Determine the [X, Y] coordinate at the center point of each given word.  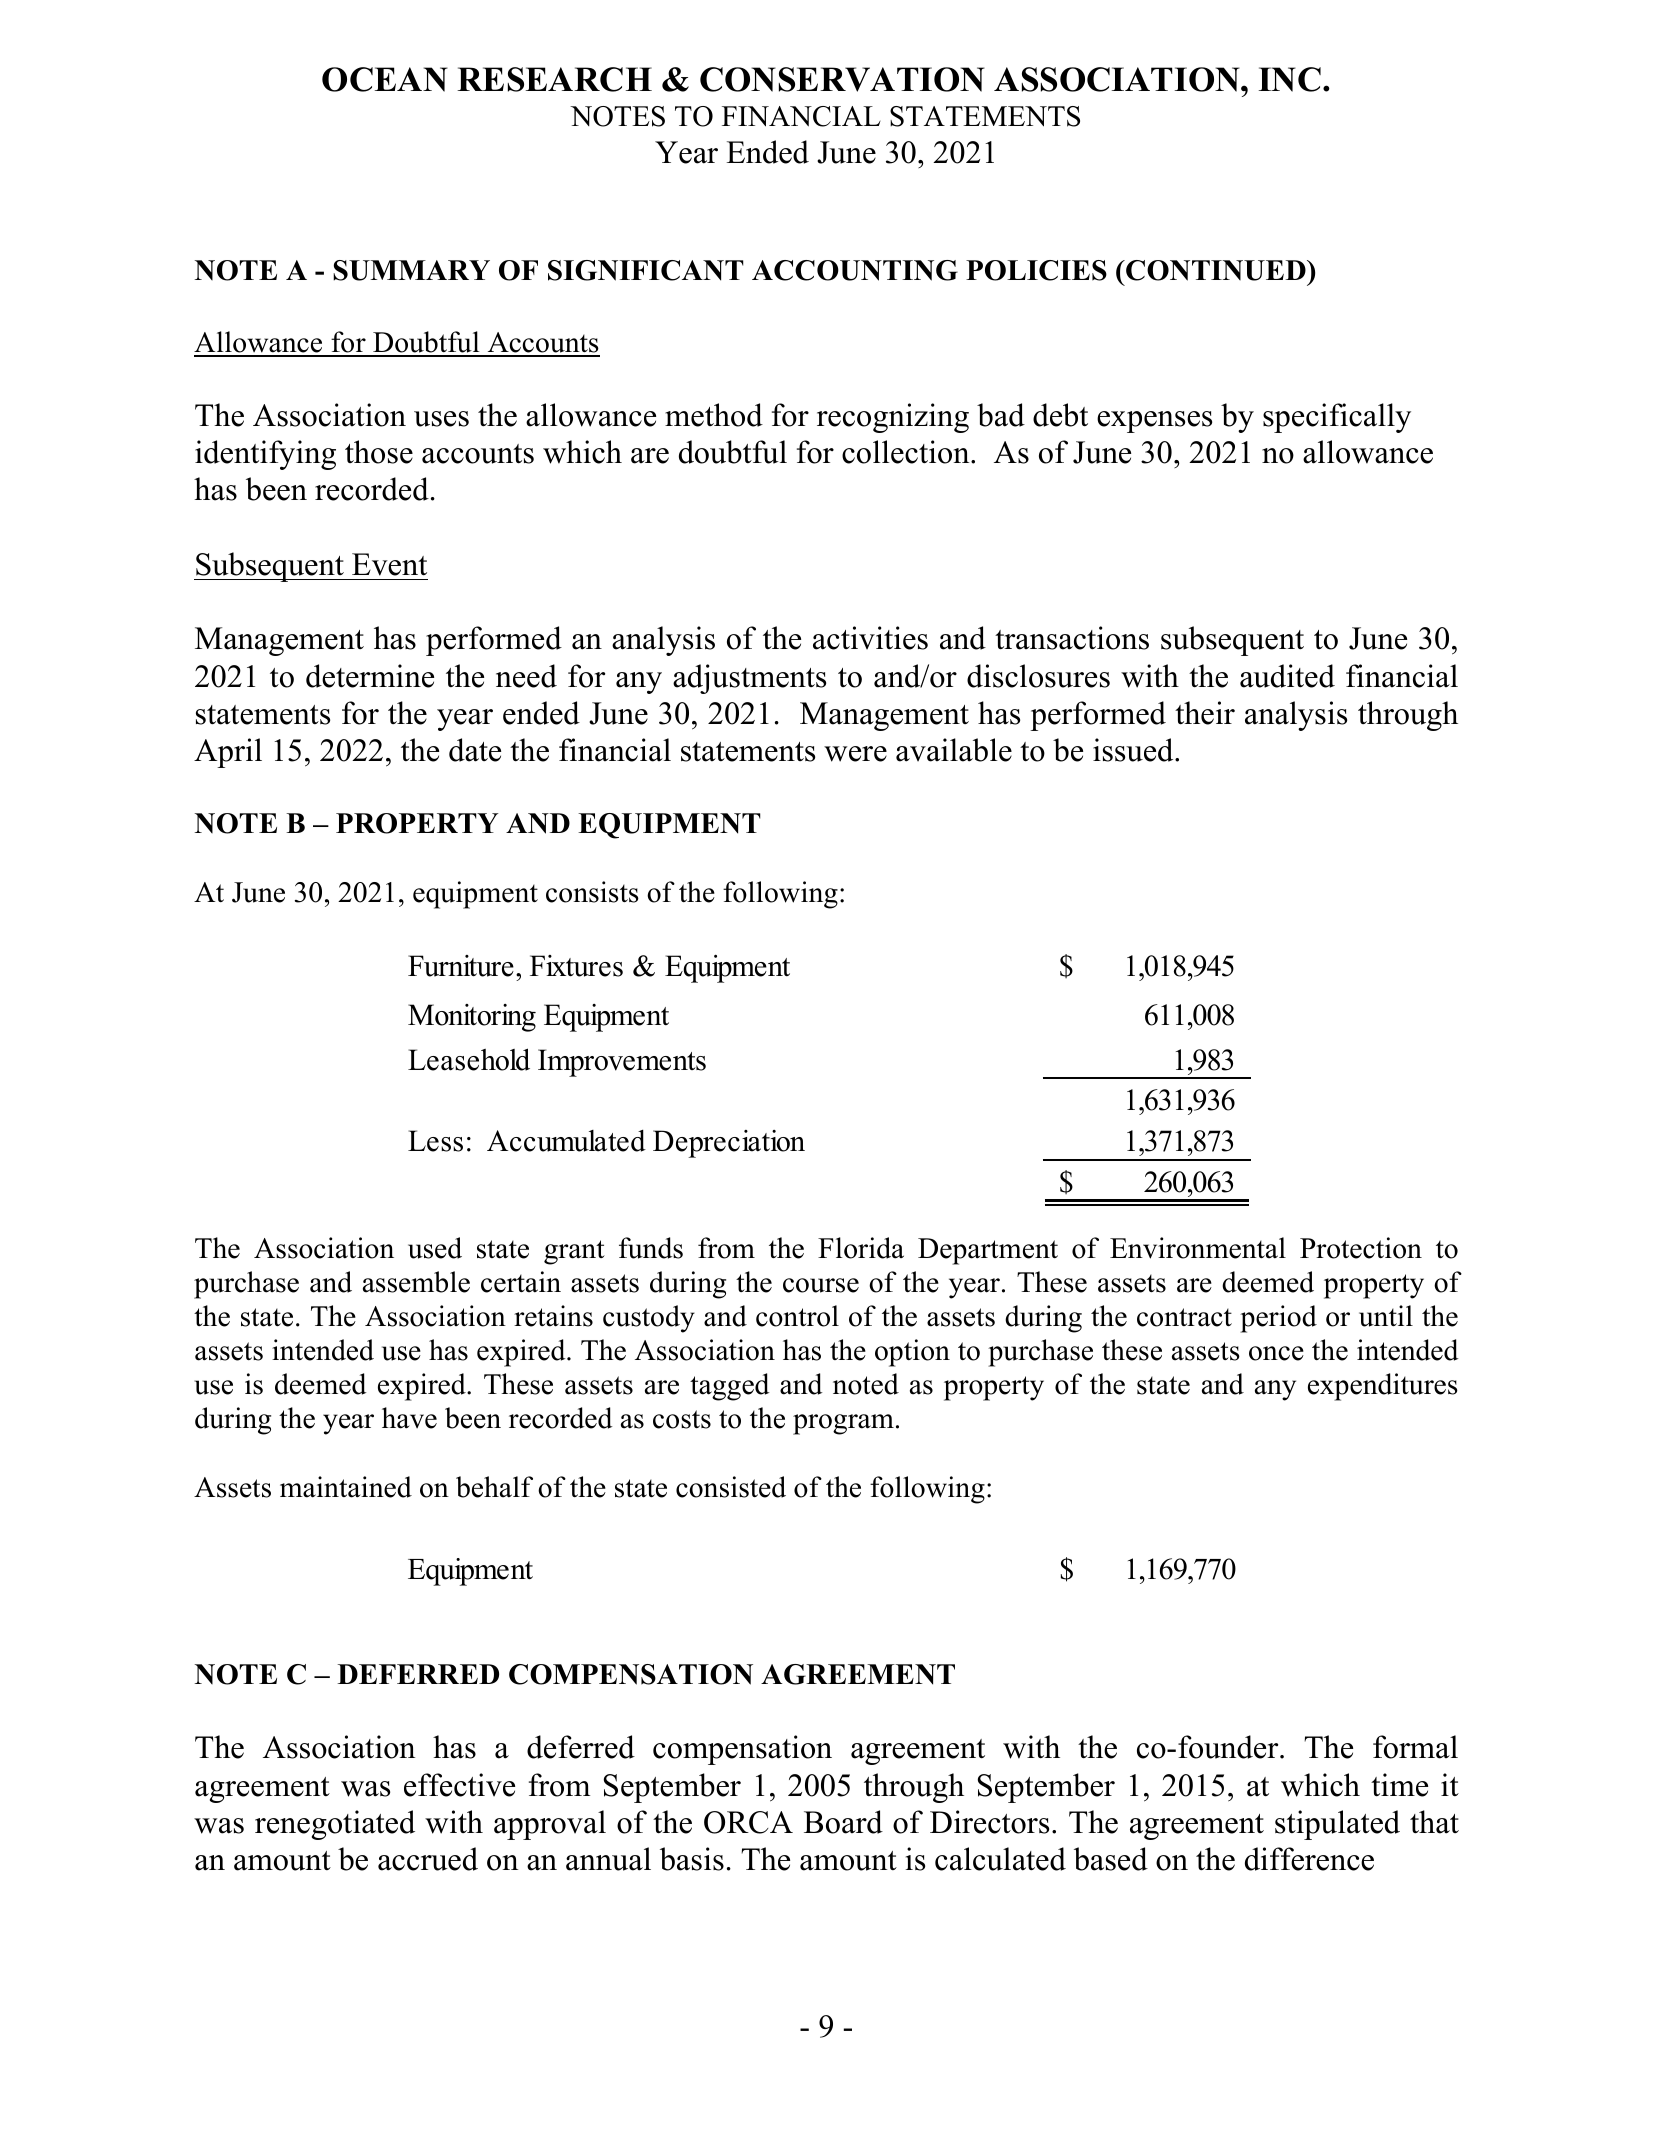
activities [870, 638]
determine [370, 676]
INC [1290, 79]
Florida [861, 1248]
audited [1287, 676]
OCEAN [385, 79]
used [435, 1248]
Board [843, 1822]
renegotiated [335, 1825]
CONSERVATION [842, 79]
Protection [1361, 1248]
